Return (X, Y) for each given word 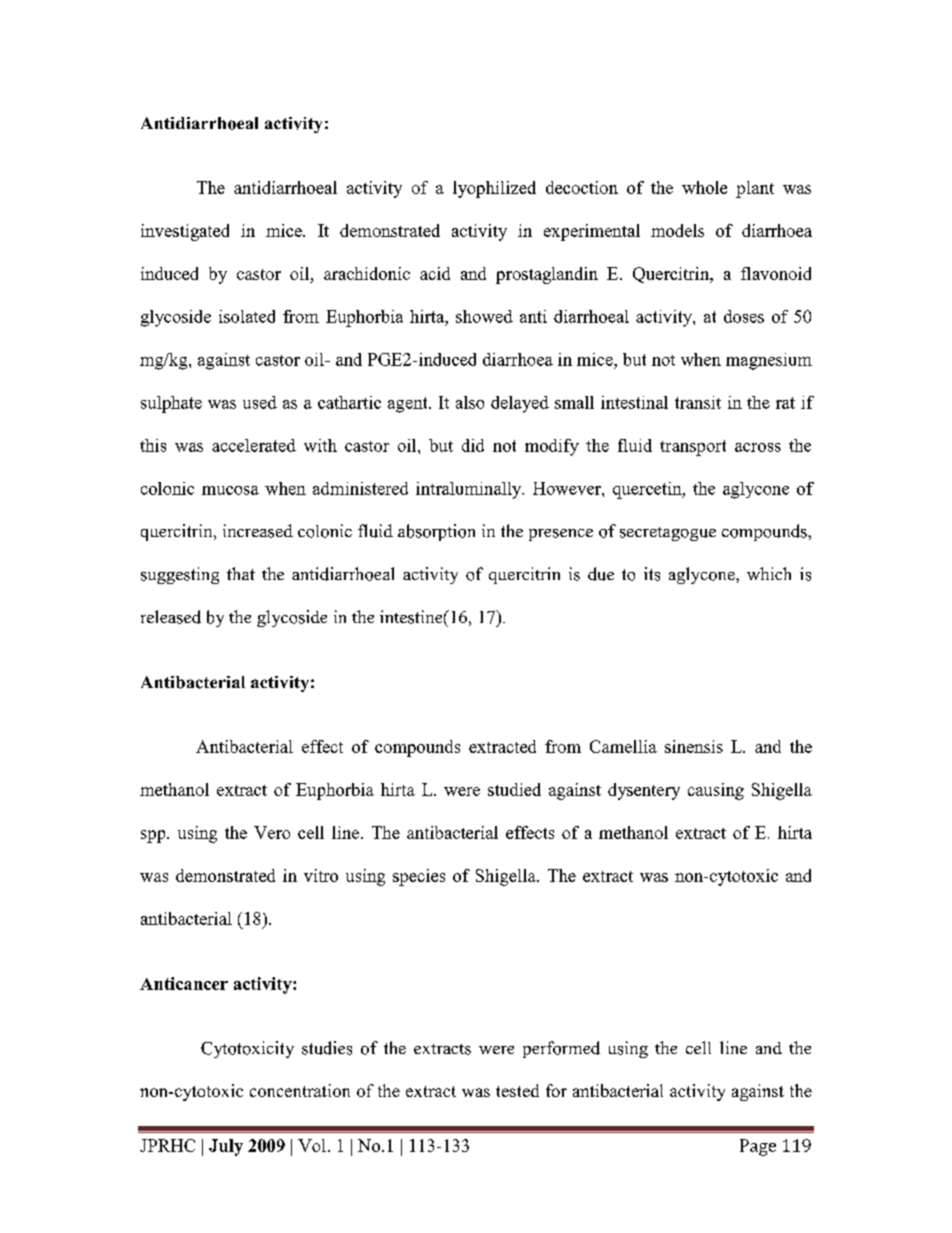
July (226, 1147)
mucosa (230, 490)
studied (514, 789)
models (677, 230)
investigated (185, 232)
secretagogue (668, 534)
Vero (272, 832)
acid (435, 273)
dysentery (644, 791)
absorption (436, 532)
